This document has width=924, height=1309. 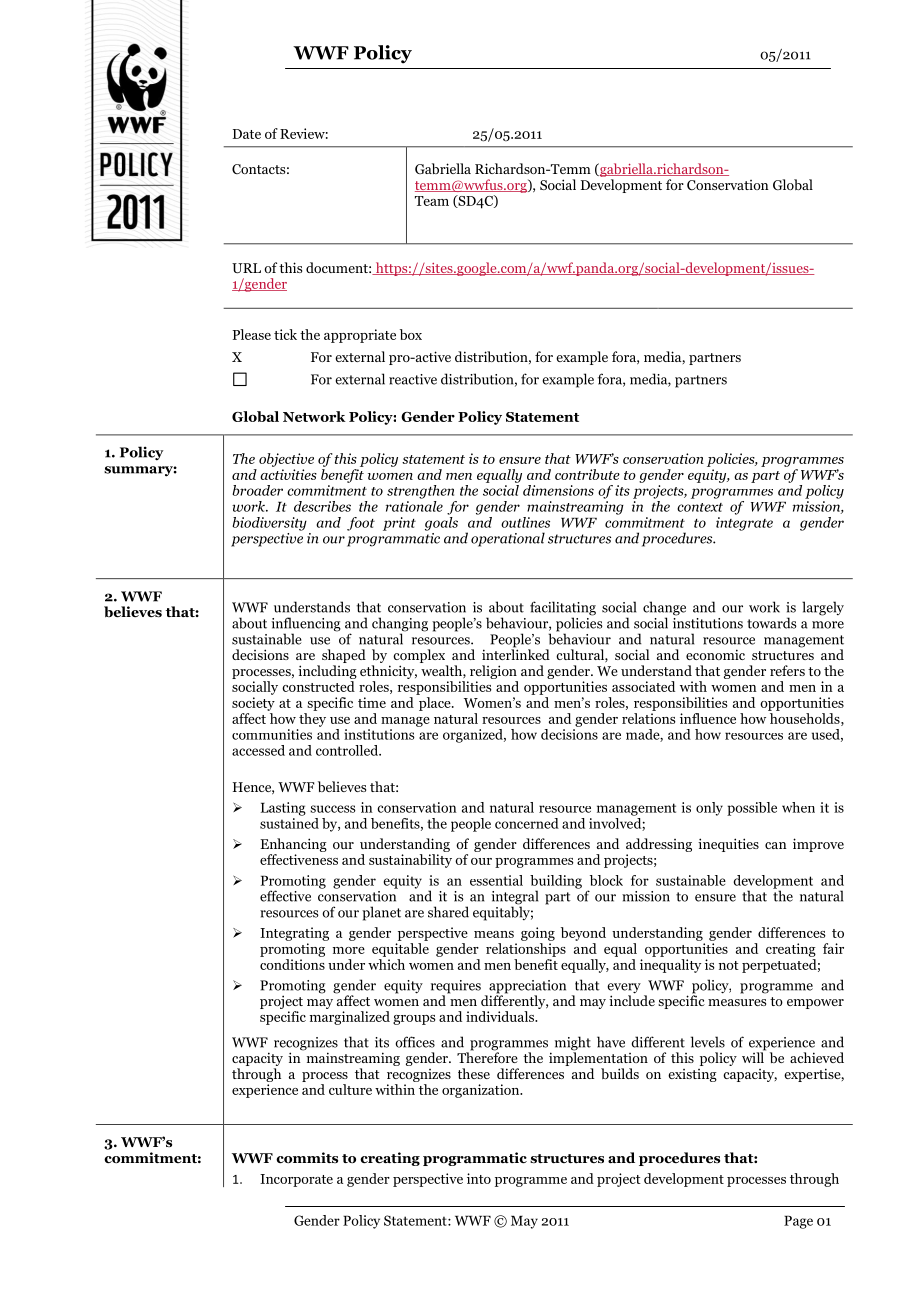 What do you see at coordinates (516, 653) in the document?
I see `interlinked` at bounding box center [516, 653].
